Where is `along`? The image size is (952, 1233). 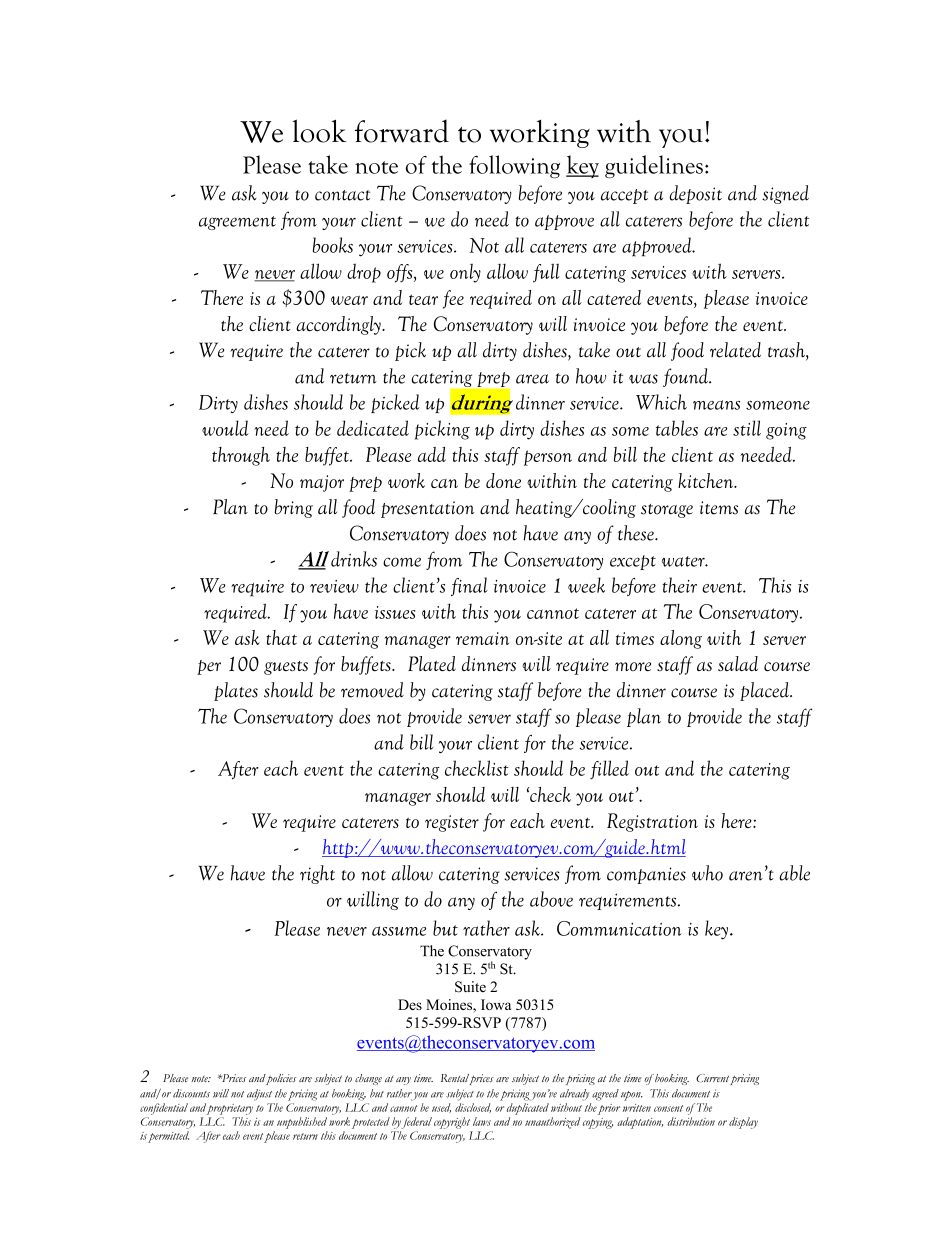
along is located at coordinates (681, 639).
